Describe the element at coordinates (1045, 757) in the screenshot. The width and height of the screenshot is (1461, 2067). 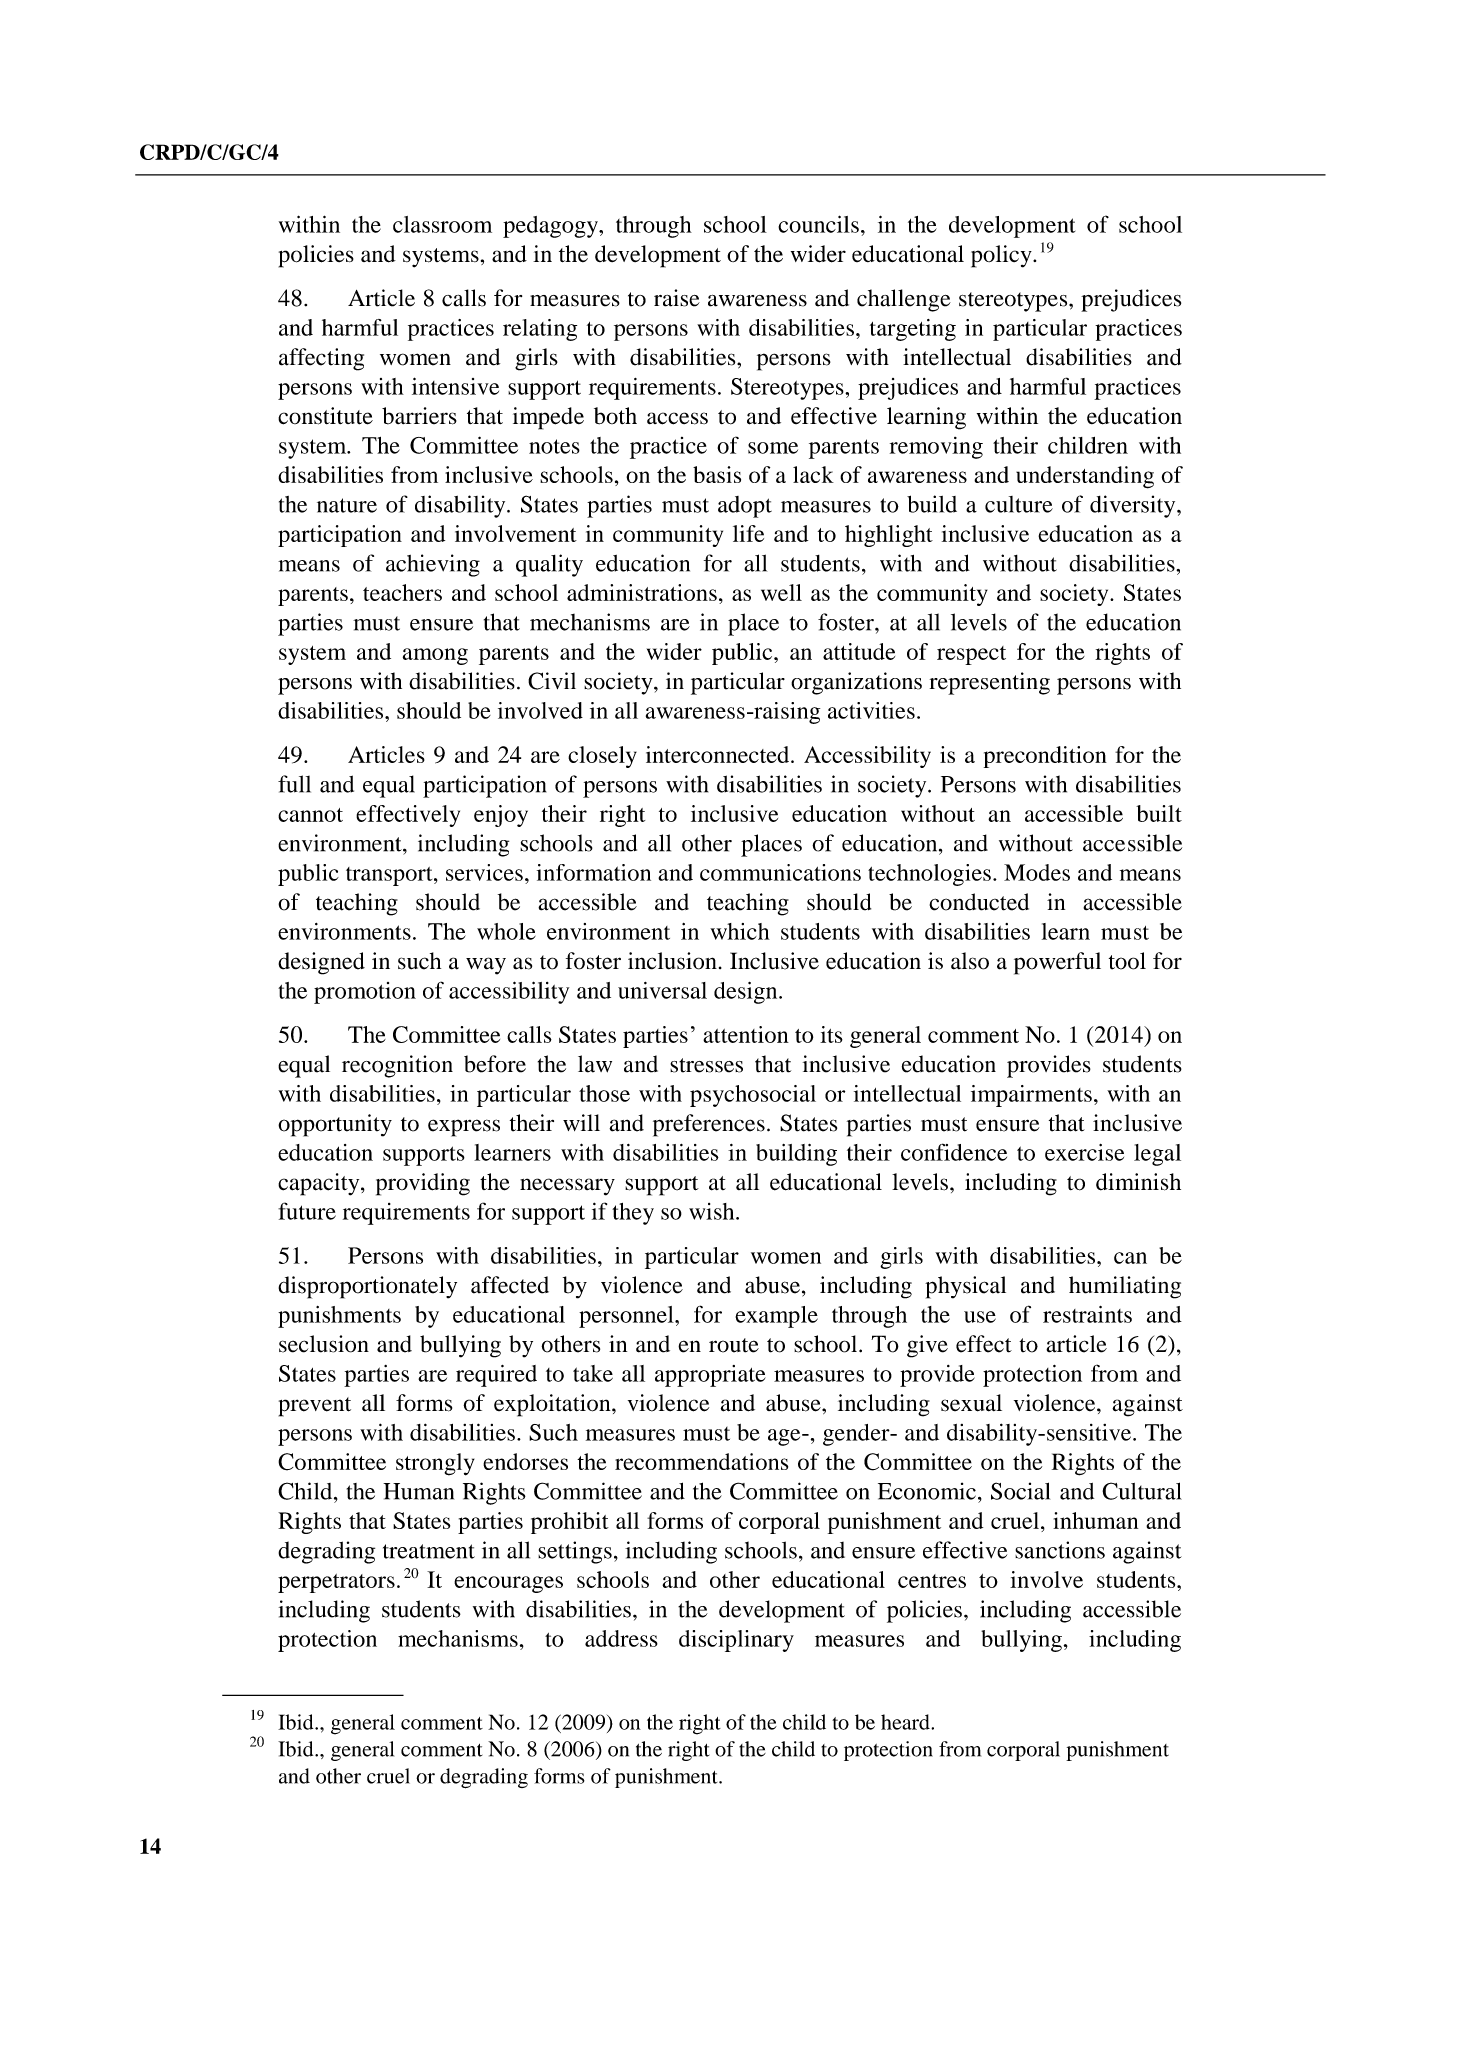
I see `precondition` at that location.
